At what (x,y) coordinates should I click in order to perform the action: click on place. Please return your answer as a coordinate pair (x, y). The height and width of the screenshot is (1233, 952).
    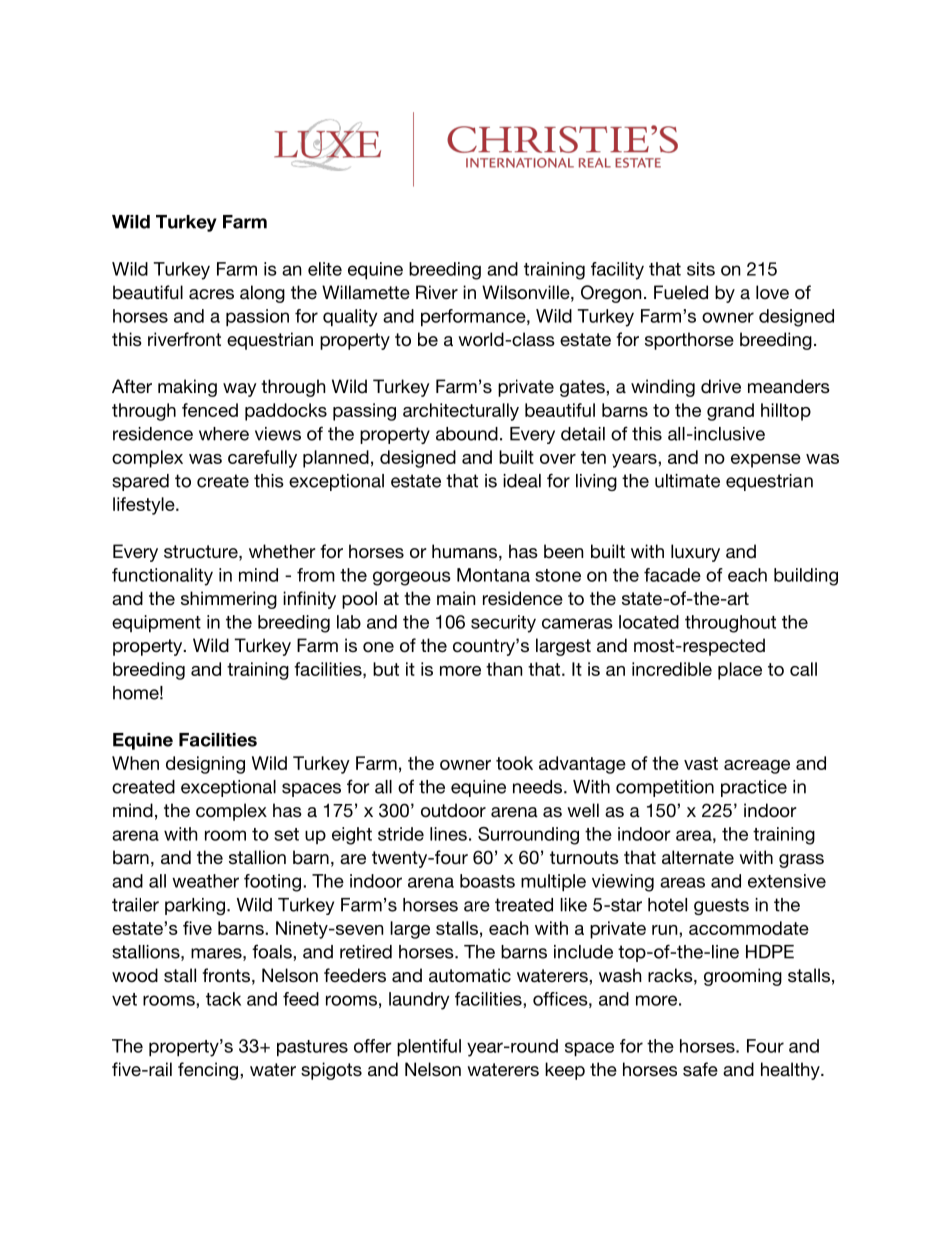
    Looking at the image, I should click on (740, 671).
